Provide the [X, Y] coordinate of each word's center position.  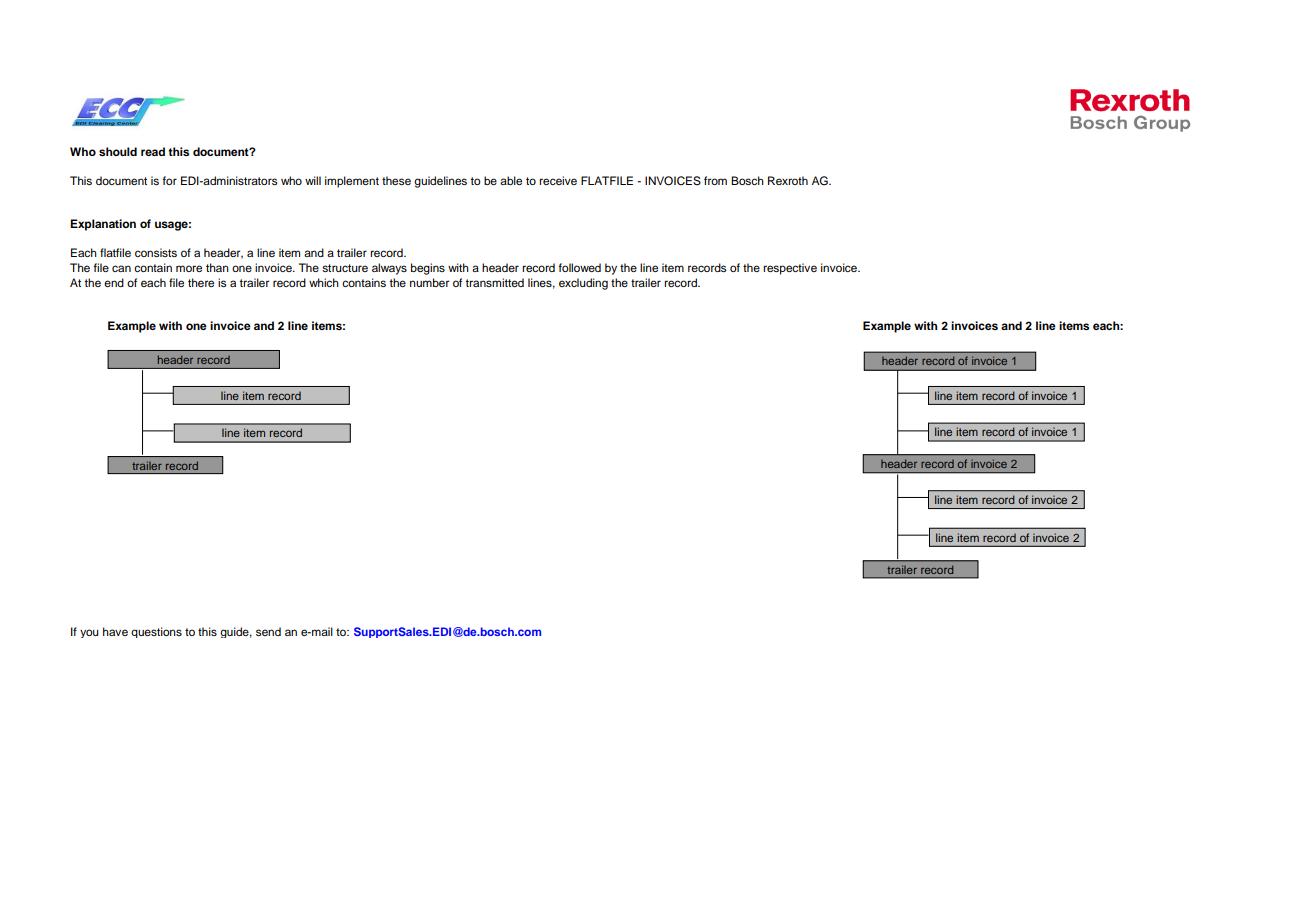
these [396, 180]
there [201, 282]
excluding [583, 284]
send [268, 631]
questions [156, 632]
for [169, 180]
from [715, 180]
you [89, 633]
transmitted [494, 282]
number [429, 282]
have [115, 631]
